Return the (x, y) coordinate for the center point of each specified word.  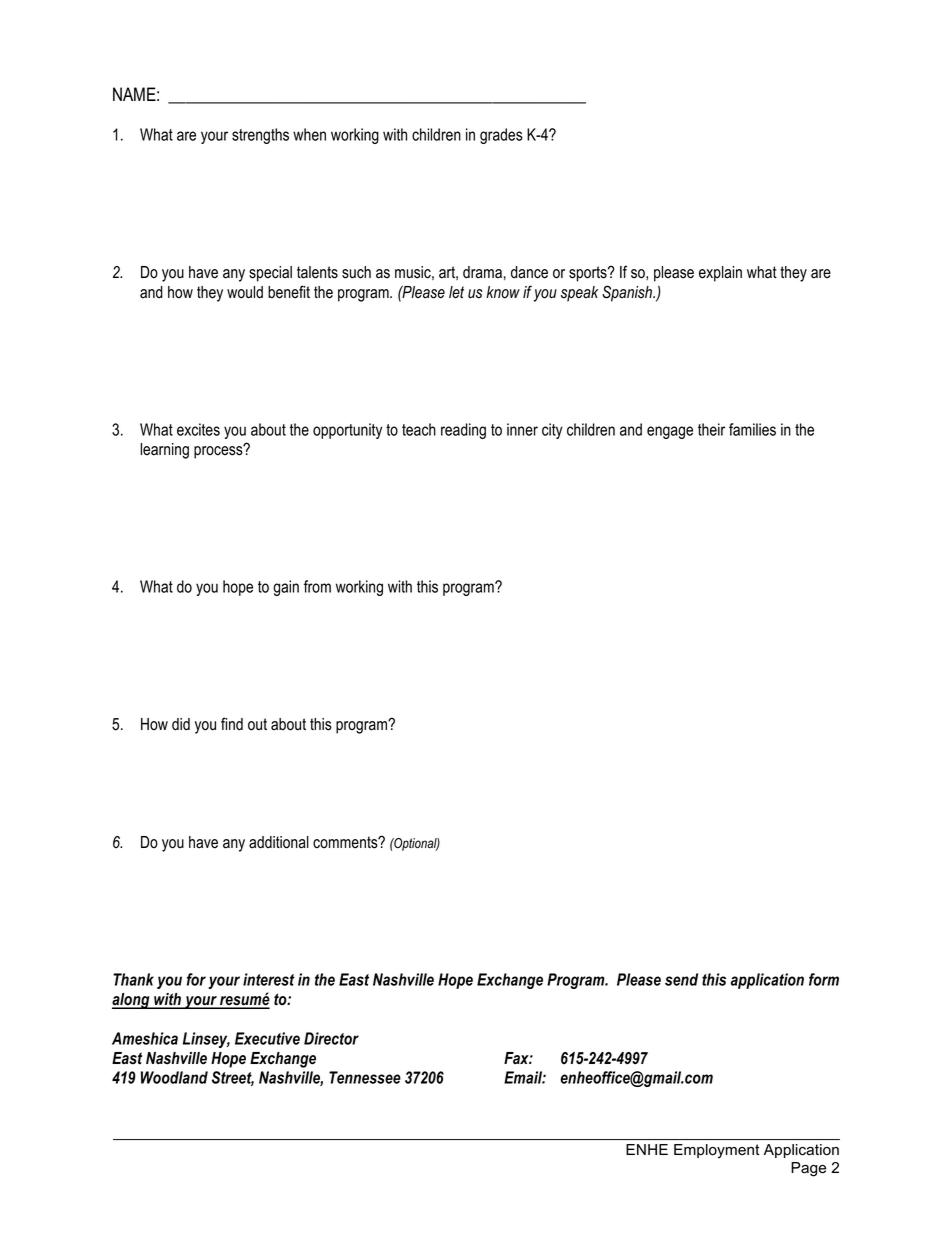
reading (463, 431)
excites (198, 429)
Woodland (174, 1077)
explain (720, 274)
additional (279, 842)
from (317, 586)
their (711, 429)
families (752, 429)
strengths (260, 136)
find (232, 724)
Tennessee (365, 1077)
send (681, 979)
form (824, 979)
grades (501, 136)
